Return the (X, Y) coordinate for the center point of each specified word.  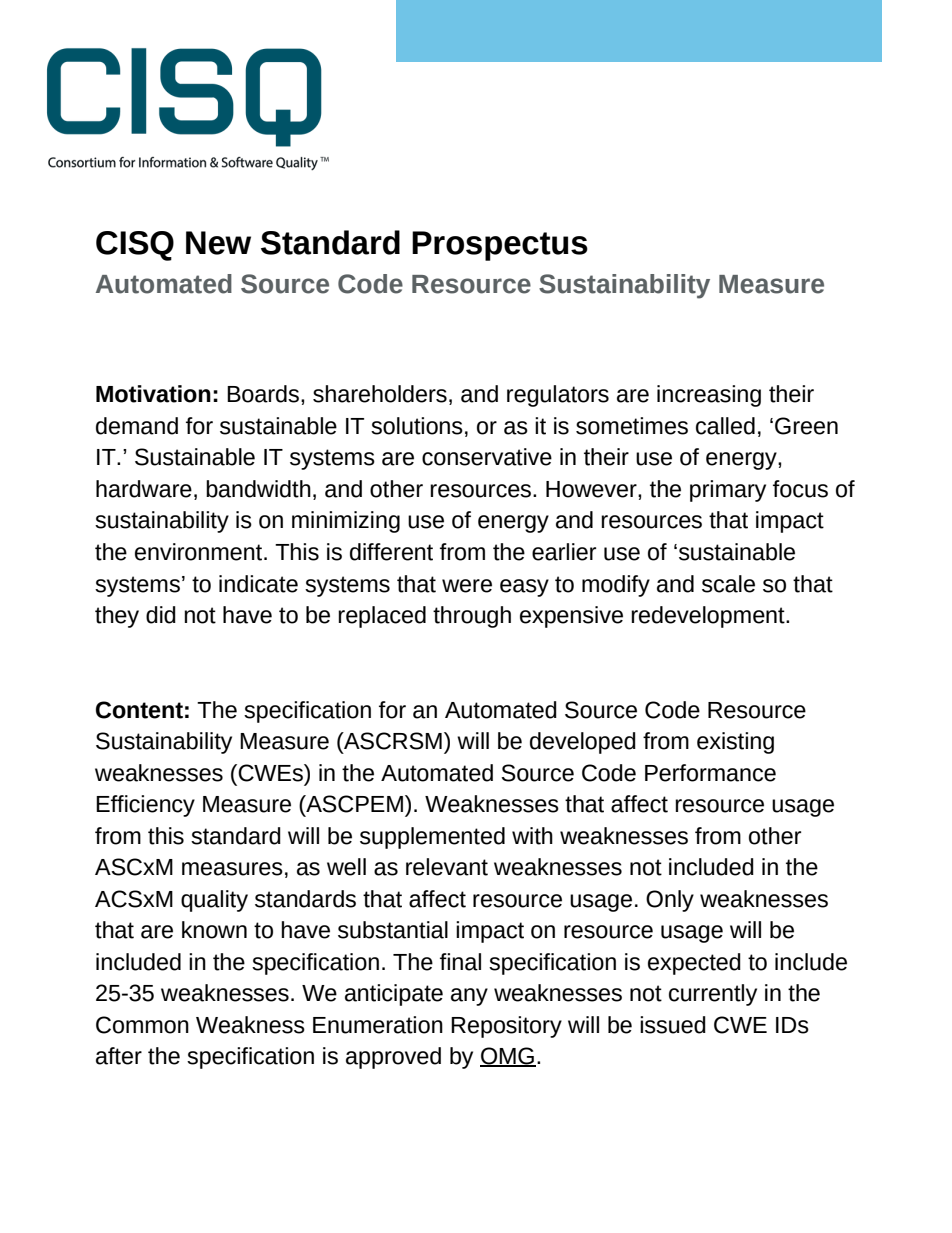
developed (583, 743)
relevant (447, 867)
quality (214, 901)
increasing (709, 396)
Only (670, 901)
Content (139, 710)
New (218, 243)
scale (728, 584)
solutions (417, 426)
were (467, 586)
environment (200, 552)
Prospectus (500, 246)
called (725, 426)
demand (137, 426)
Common (142, 1025)
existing (735, 743)
